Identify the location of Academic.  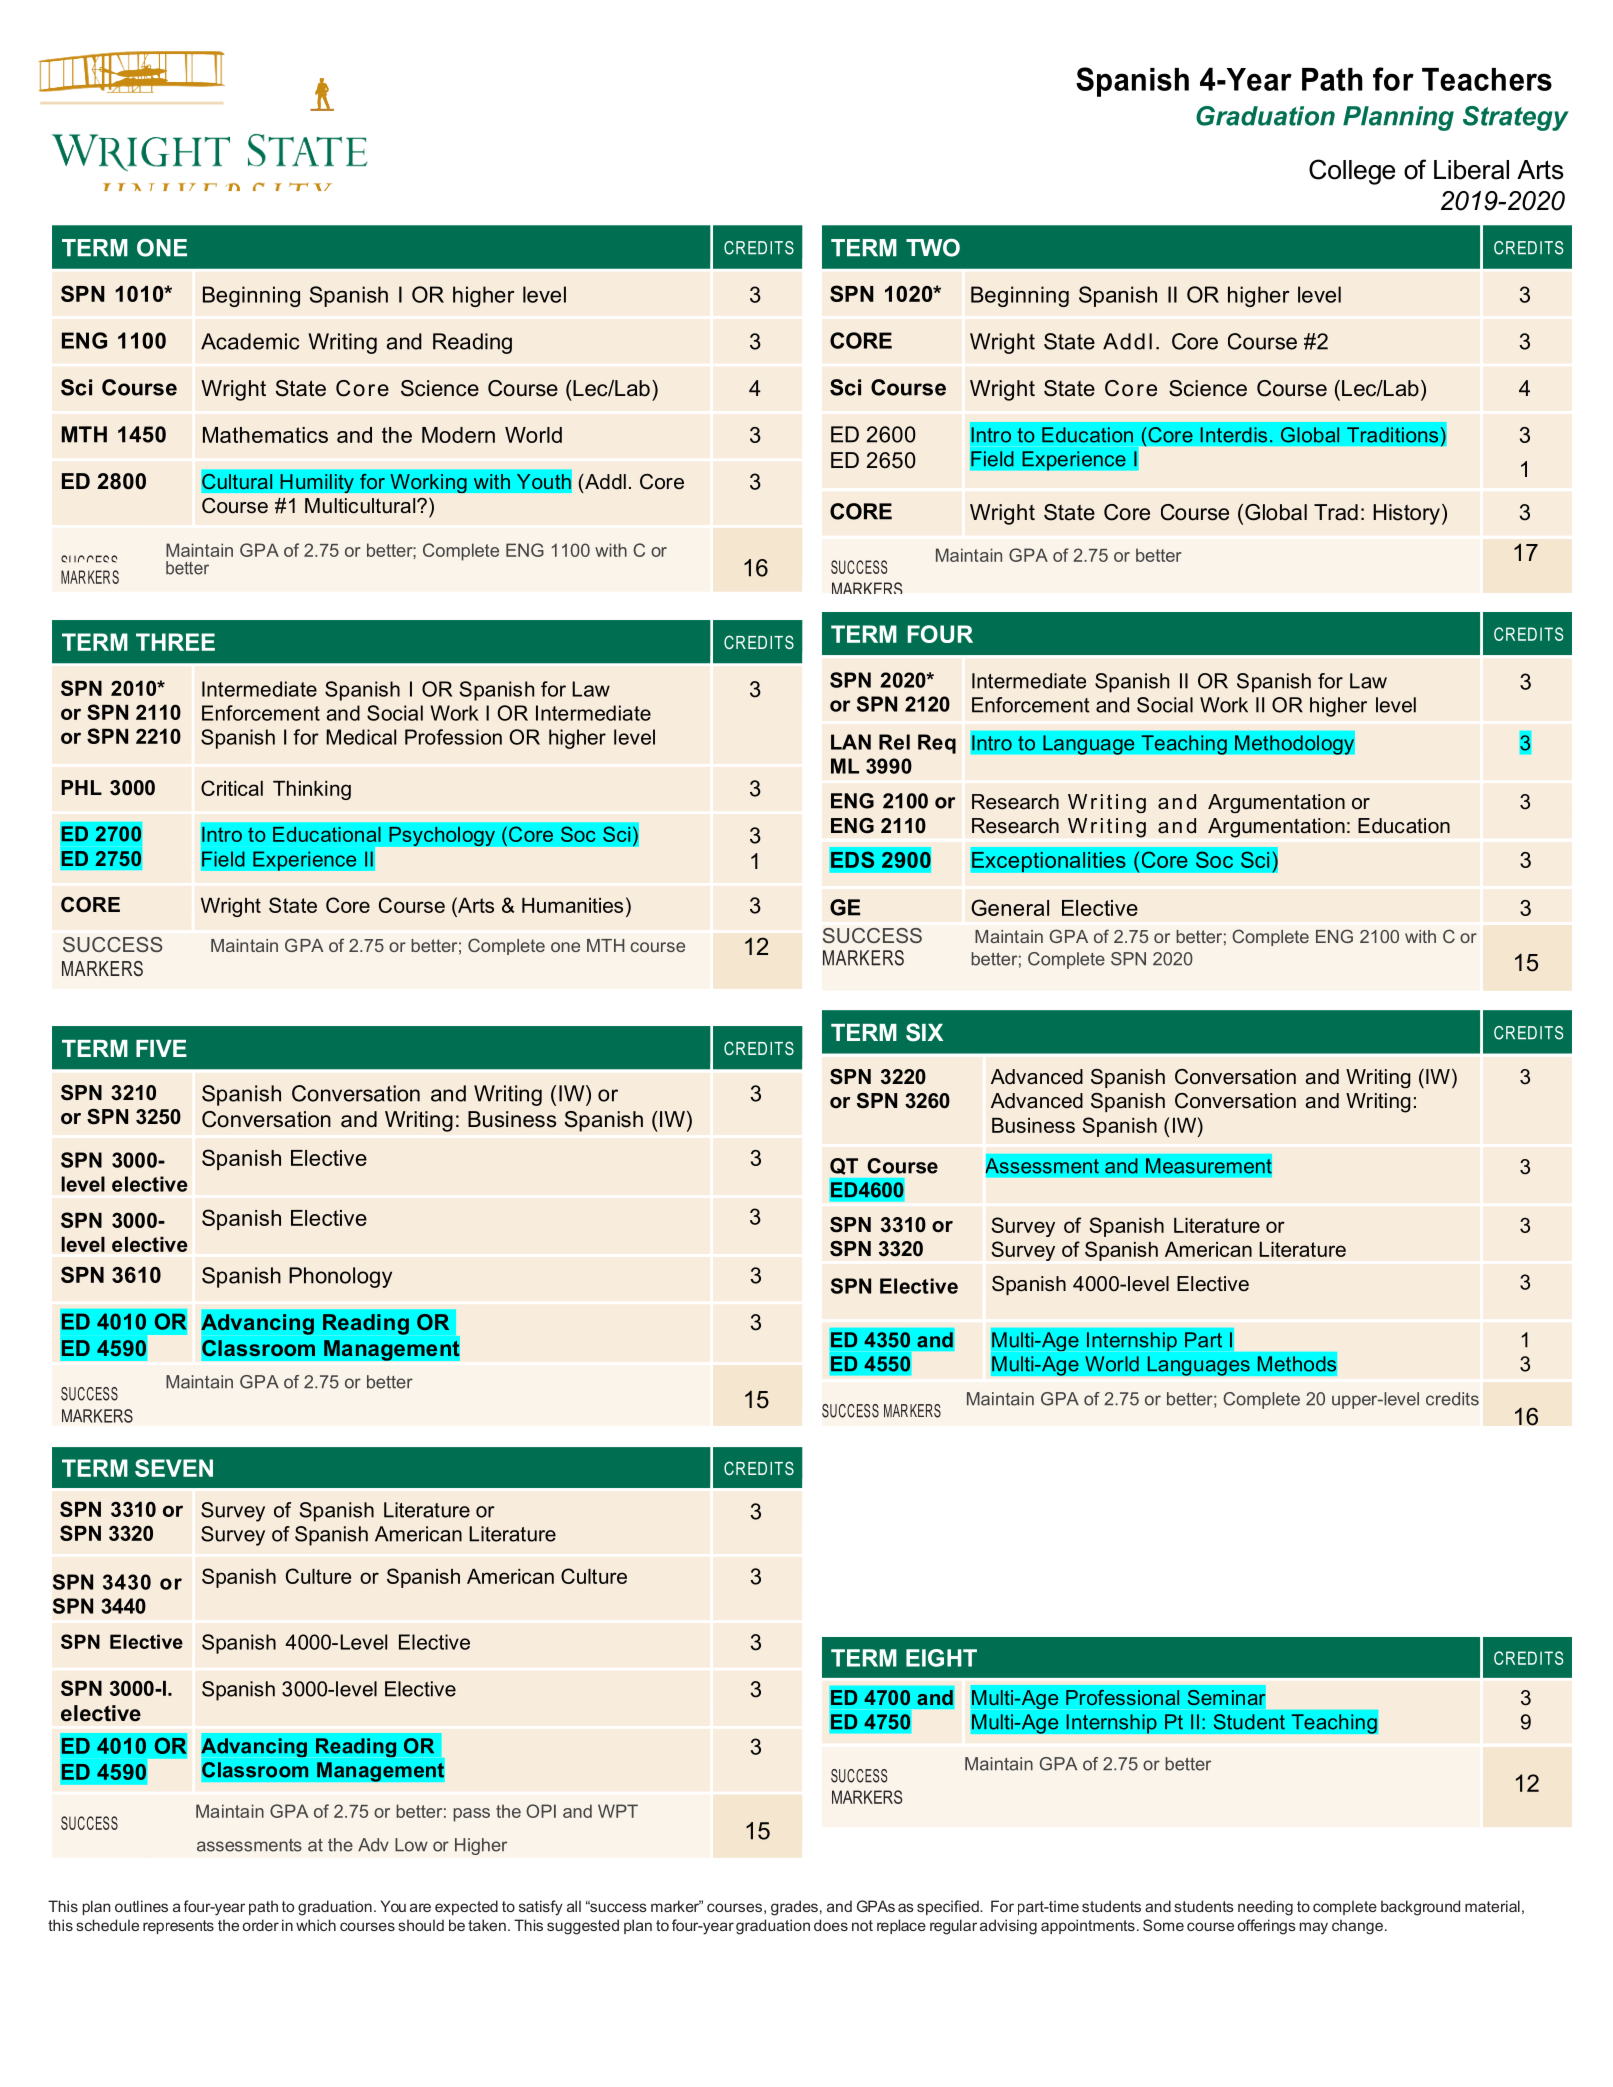
(250, 341).
